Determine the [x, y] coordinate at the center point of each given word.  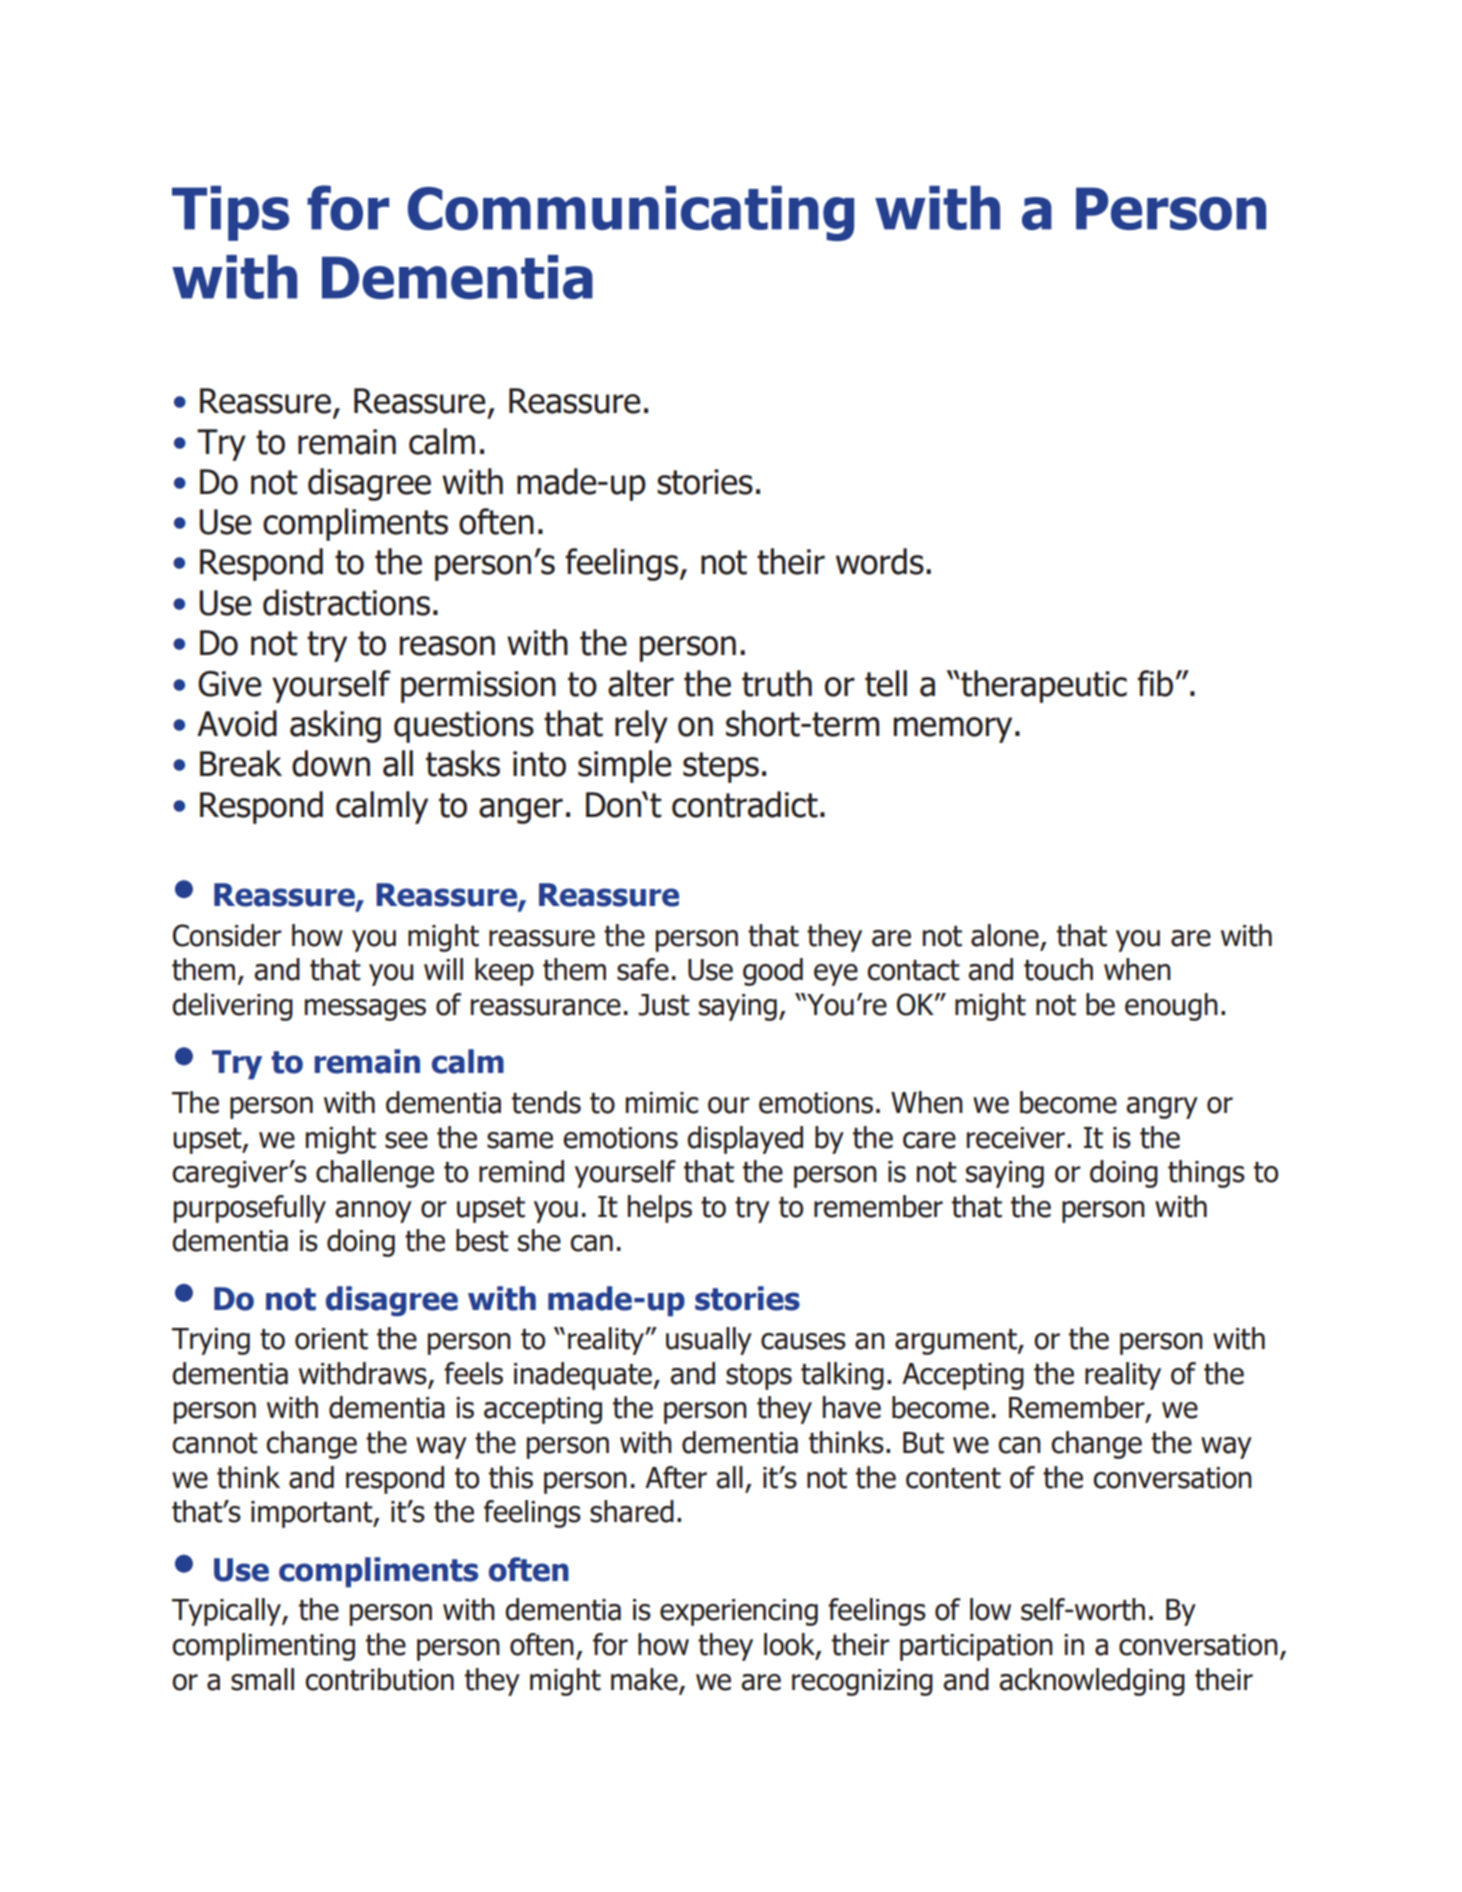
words [880, 561]
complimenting [263, 1647]
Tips [230, 213]
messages [365, 1010]
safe [643, 969]
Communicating [631, 213]
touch [1058, 969]
